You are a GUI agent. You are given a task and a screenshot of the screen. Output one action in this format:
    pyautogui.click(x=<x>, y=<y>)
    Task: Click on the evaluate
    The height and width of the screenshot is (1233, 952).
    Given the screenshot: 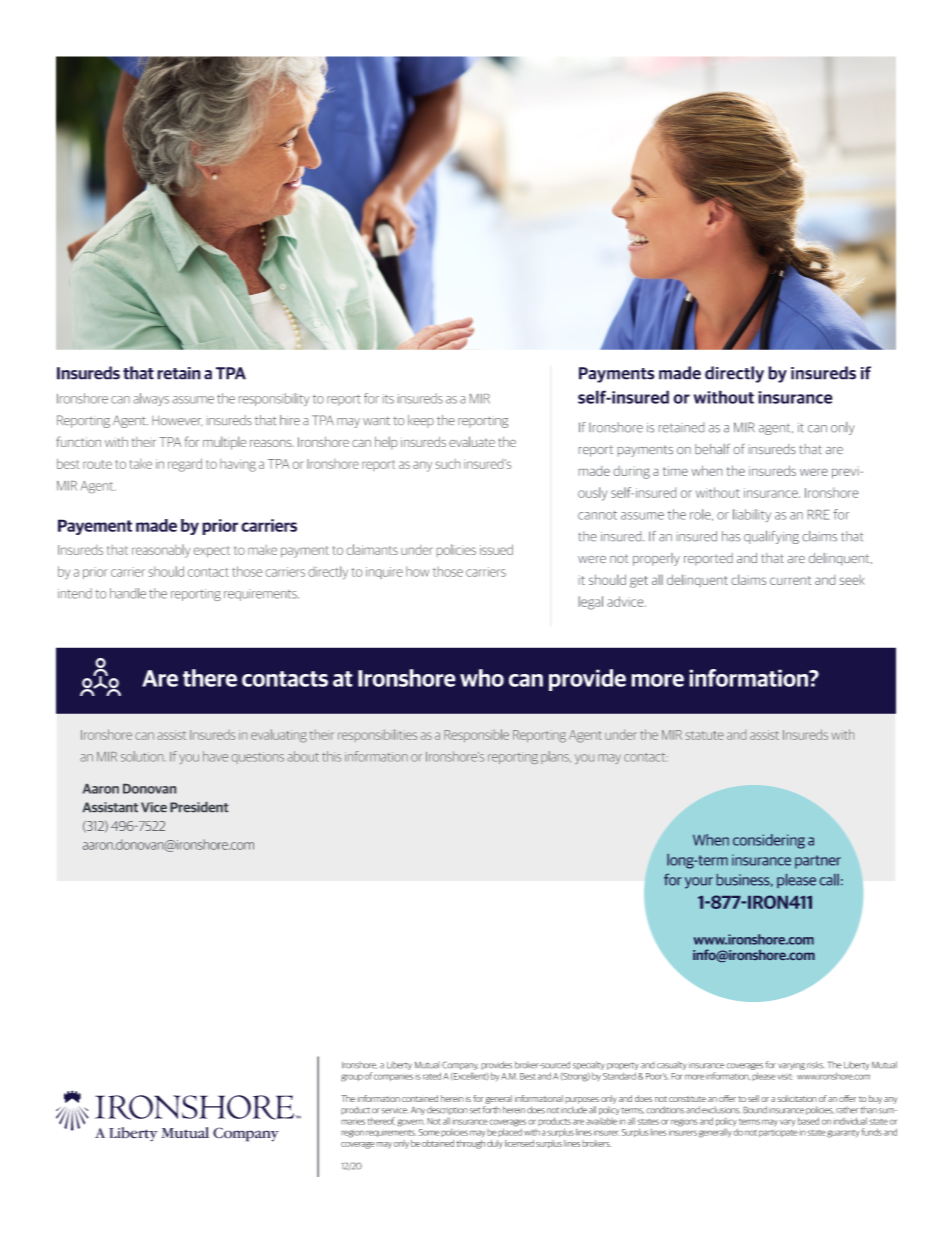 What is the action you would take?
    pyautogui.click(x=472, y=441)
